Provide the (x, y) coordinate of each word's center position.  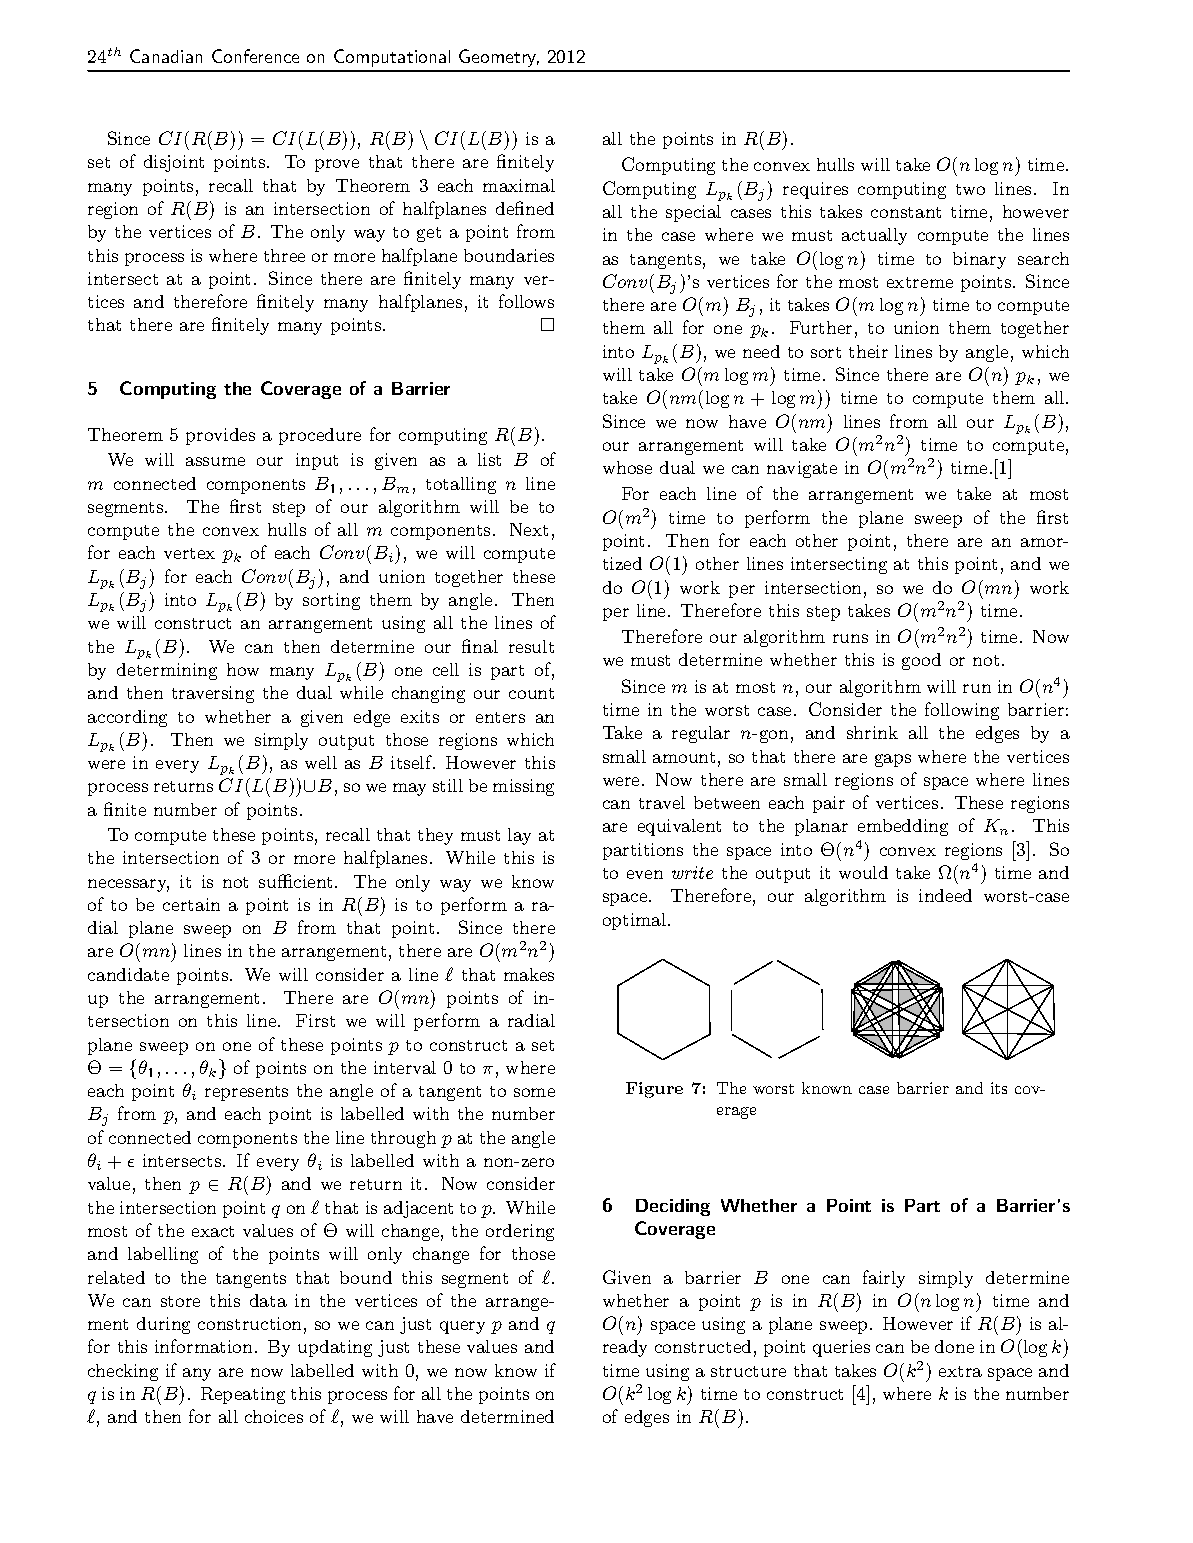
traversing (213, 694)
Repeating (243, 1395)
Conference (255, 56)
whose (627, 467)
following (962, 711)
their (868, 351)
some (534, 1092)
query (462, 1327)
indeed (945, 895)
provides (220, 436)
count (531, 693)
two (970, 189)
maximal (519, 185)
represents (246, 1093)
